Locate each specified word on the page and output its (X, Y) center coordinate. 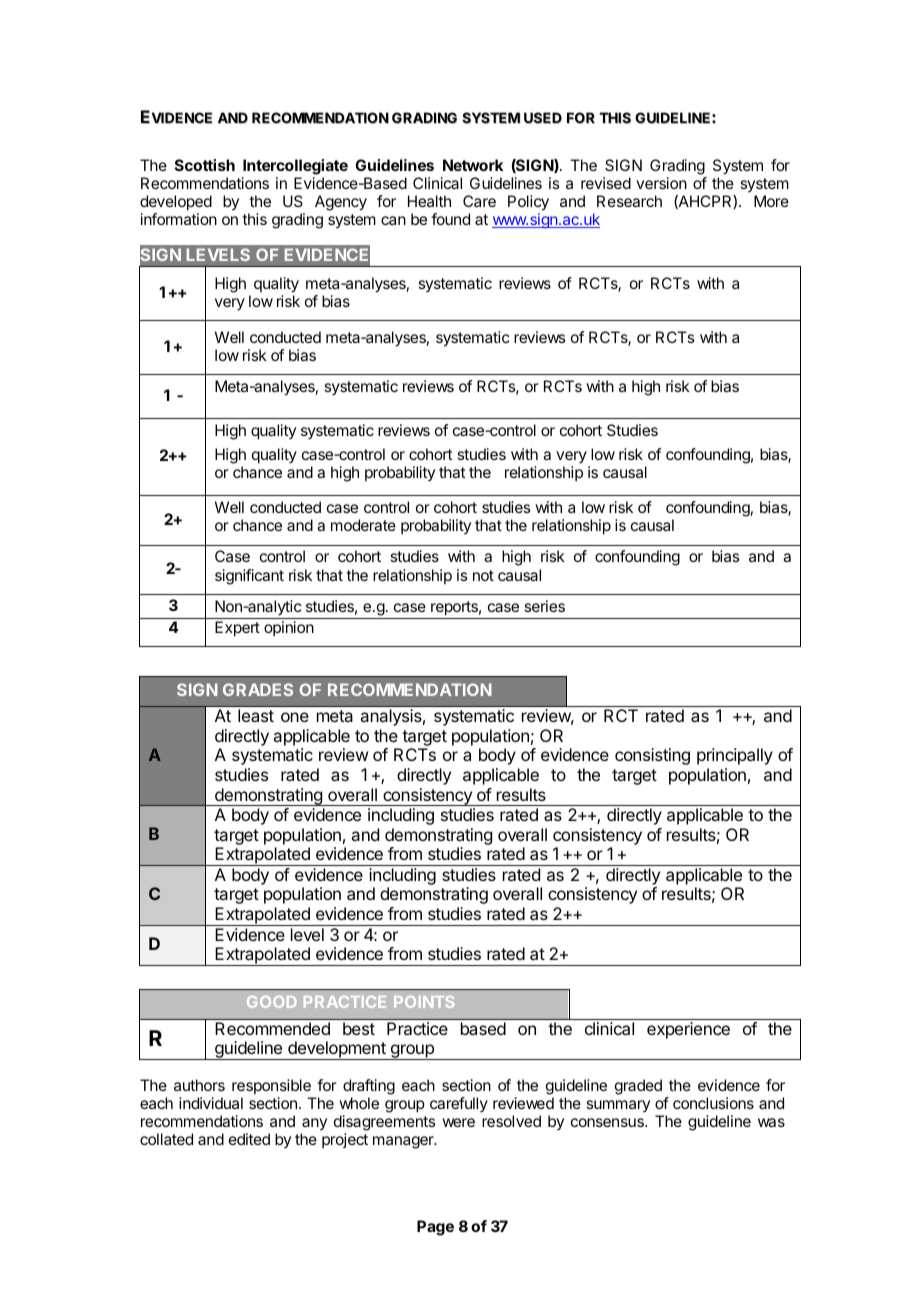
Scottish (205, 165)
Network (473, 165)
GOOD (272, 1002)
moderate (363, 525)
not (483, 575)
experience (688, 1030)
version (661, 183)
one (295, 717)
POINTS (424, 1002)
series (544, 606)
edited (249, 1139)
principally (735, 756)
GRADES (258, 689)
